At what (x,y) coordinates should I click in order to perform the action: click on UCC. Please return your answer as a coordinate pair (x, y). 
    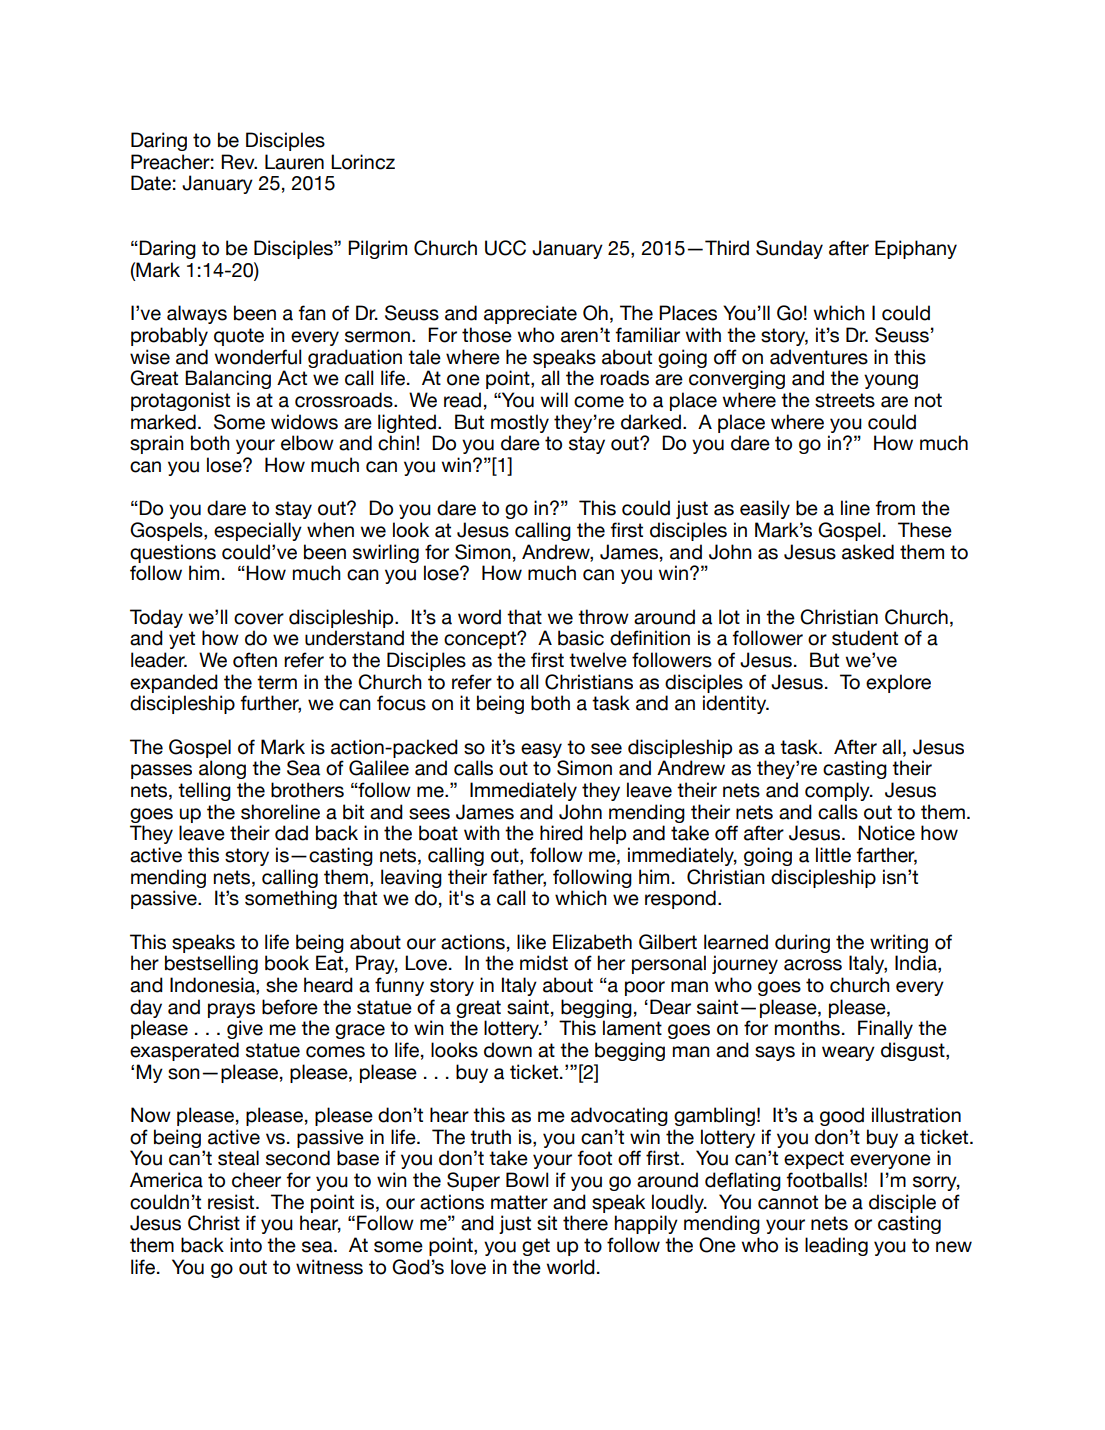
    Looking at the image, I should click on (505, 248).
